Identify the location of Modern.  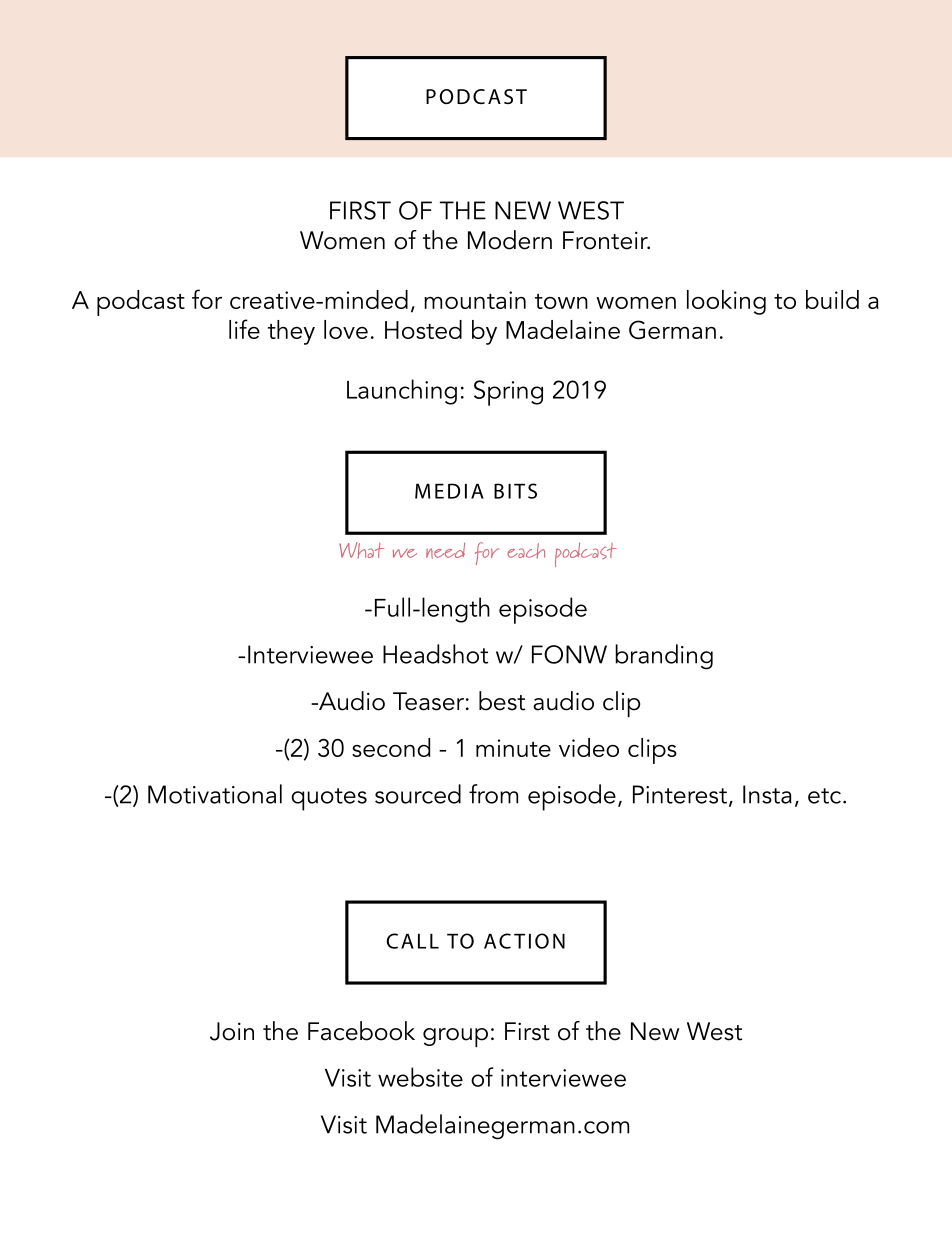
(510, 240).
